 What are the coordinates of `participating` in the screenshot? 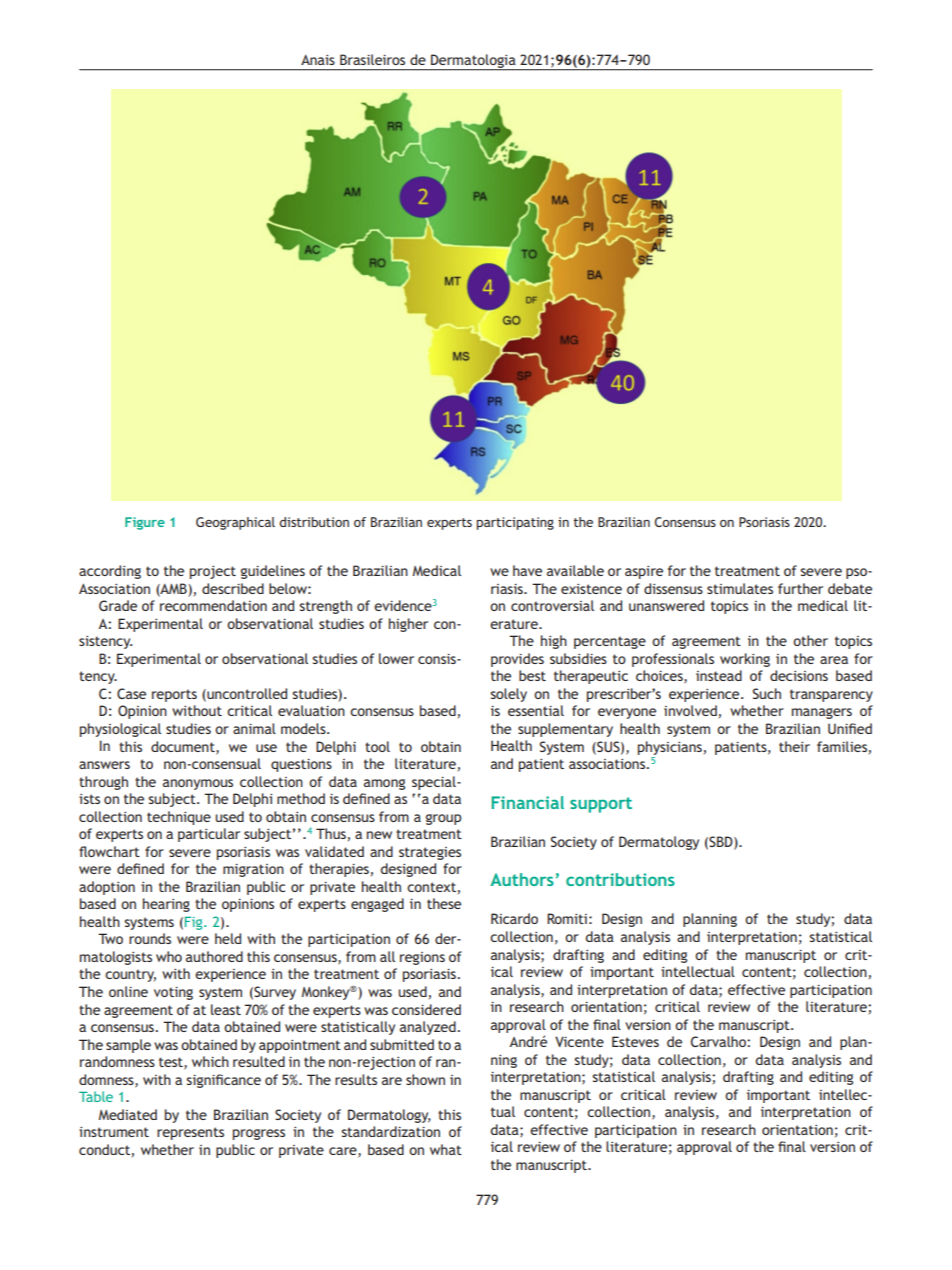 It's located at (515, 523).
